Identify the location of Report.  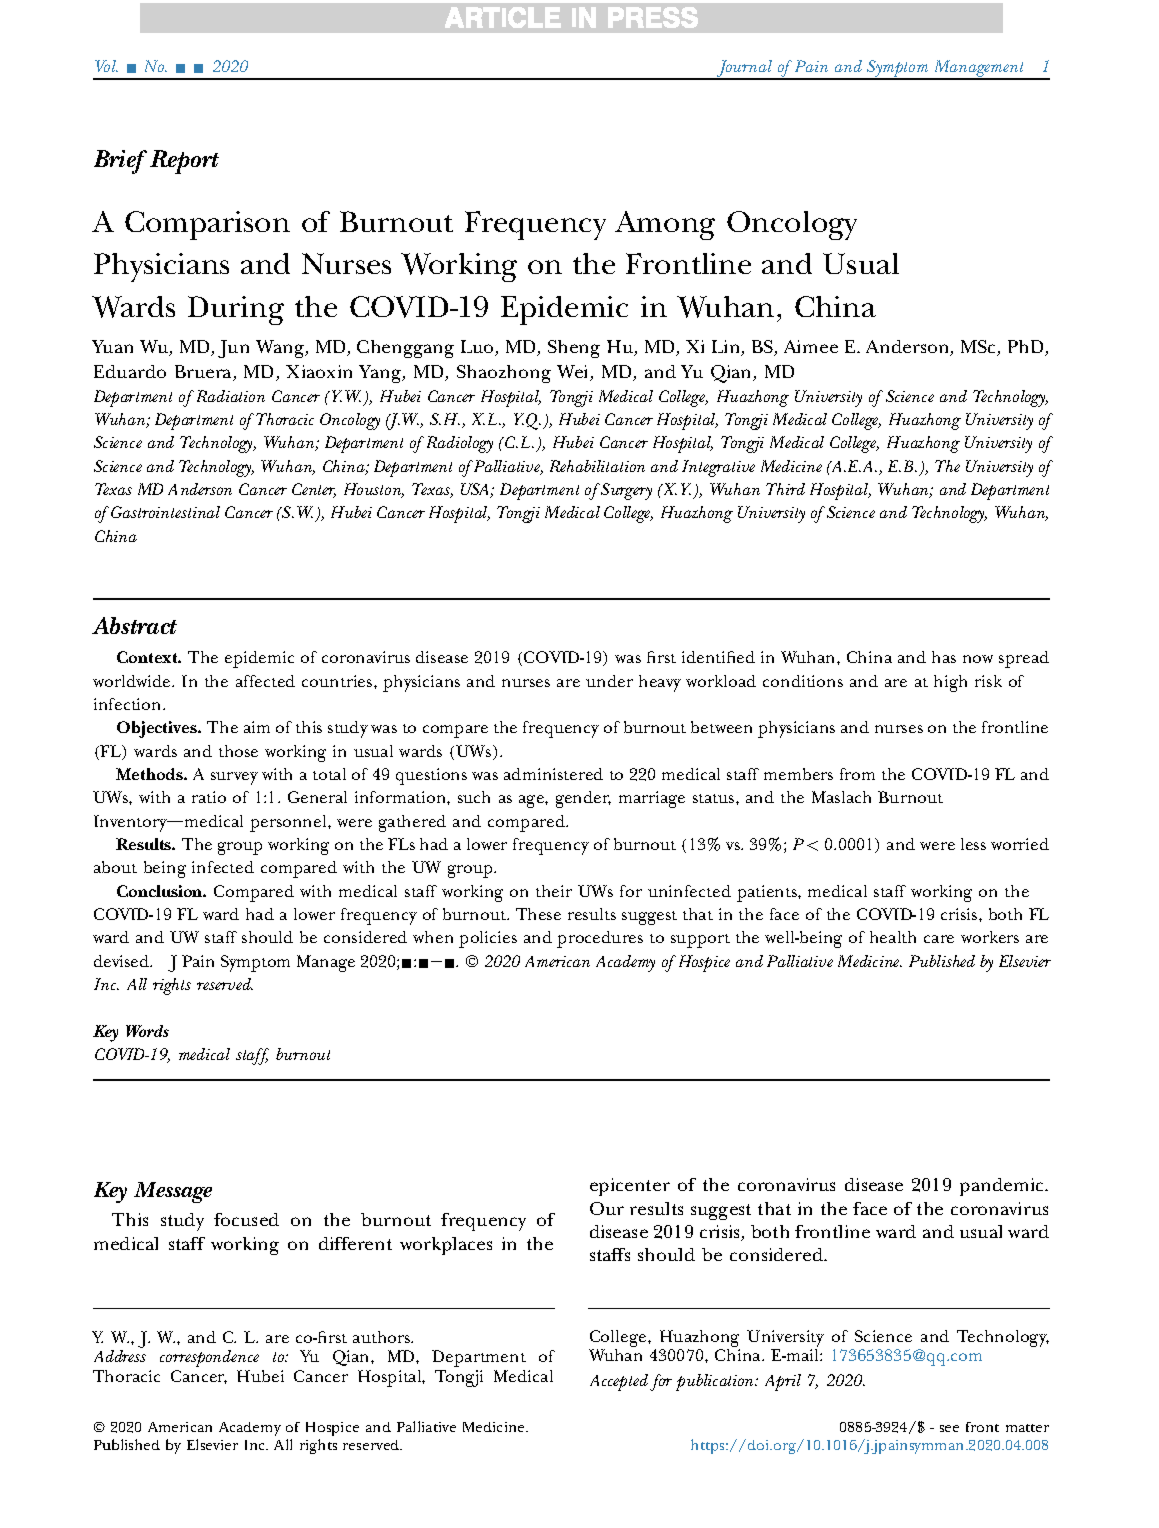
(184, 162).
